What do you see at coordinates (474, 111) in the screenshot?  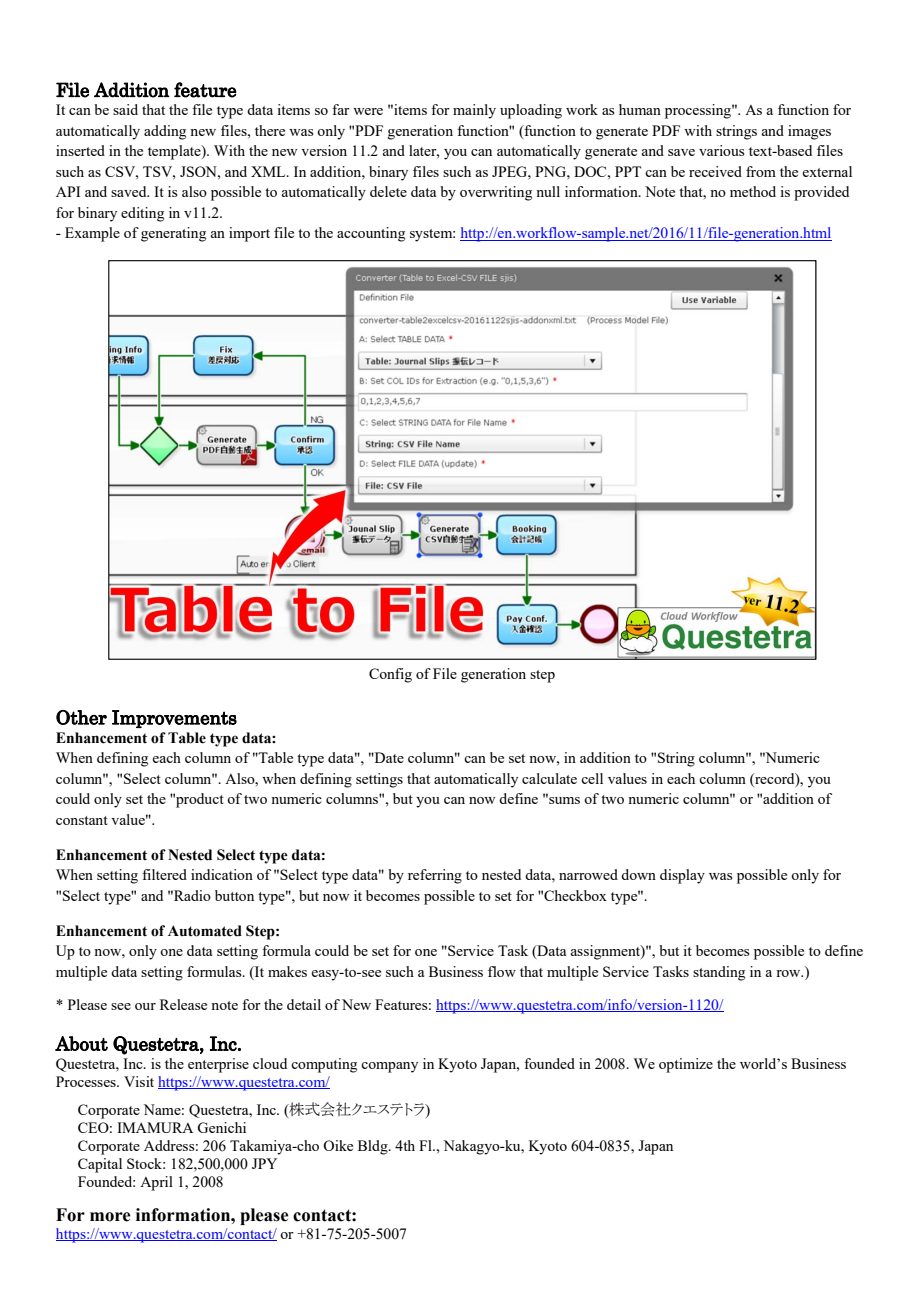 I see `mainly` at bounding box center [474, 111].
